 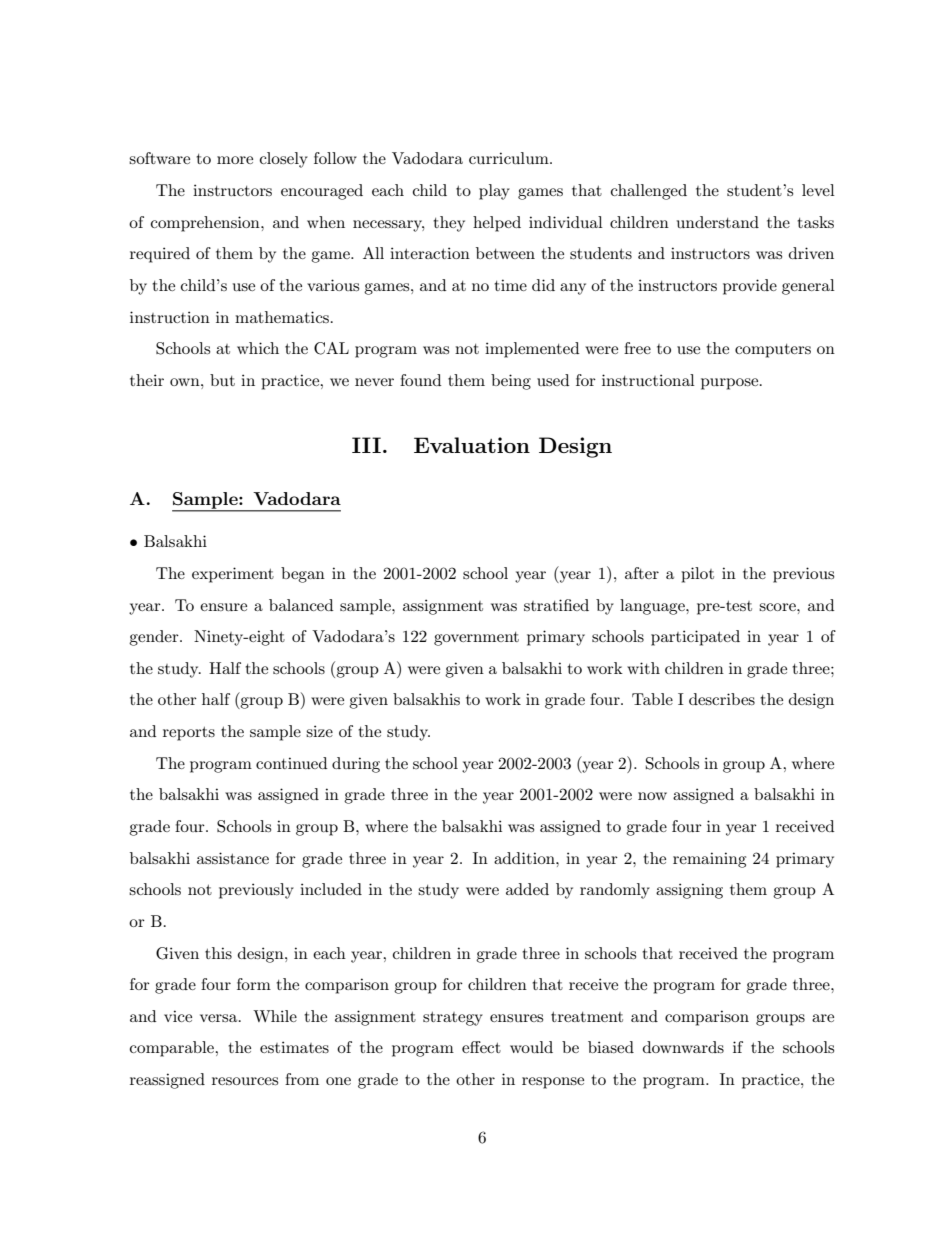 I want to click on effect, so click(x=481, y=1047).
